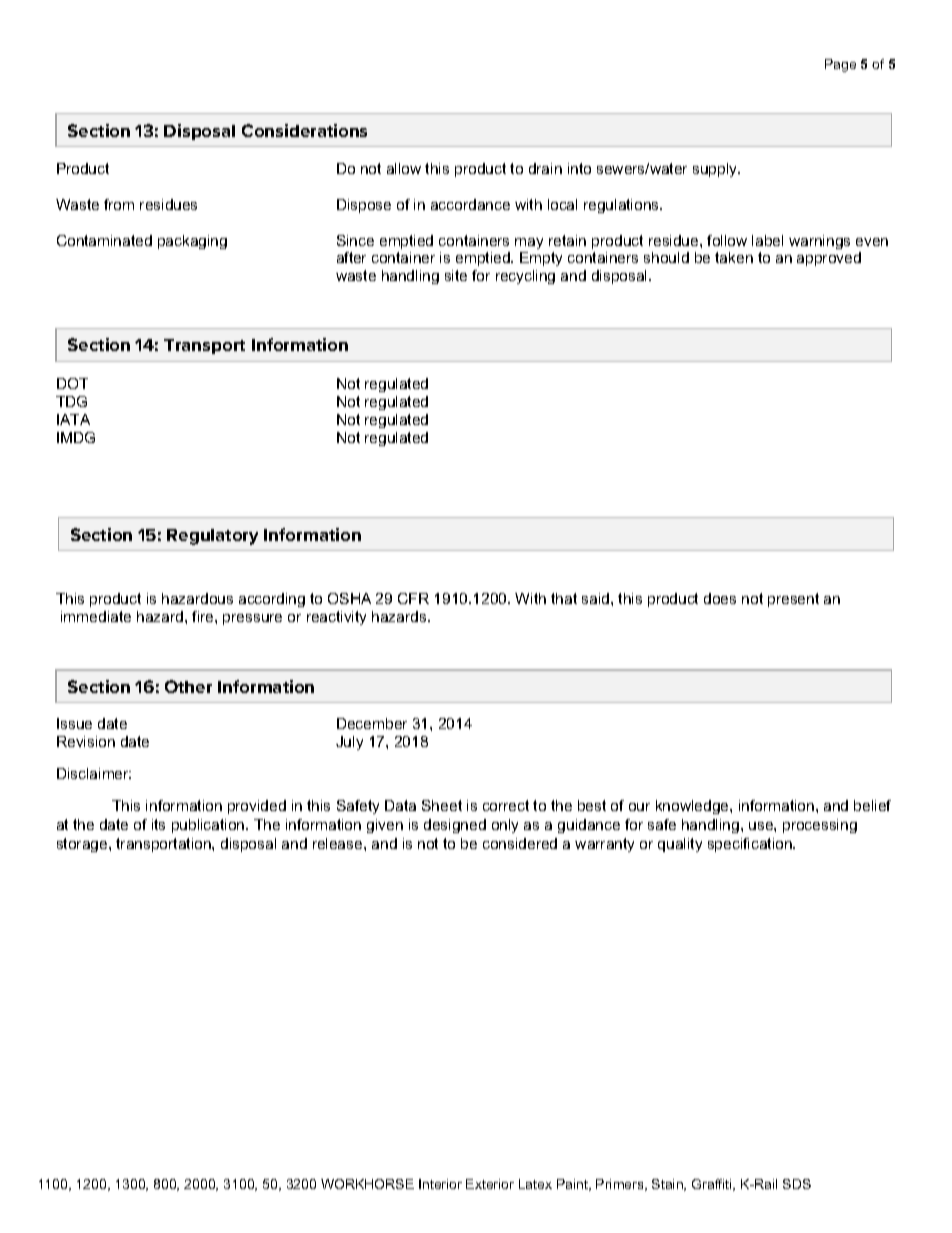 The width and height of the screenshot is (952, 1233). I want to click on Page, so click(840, 65).
